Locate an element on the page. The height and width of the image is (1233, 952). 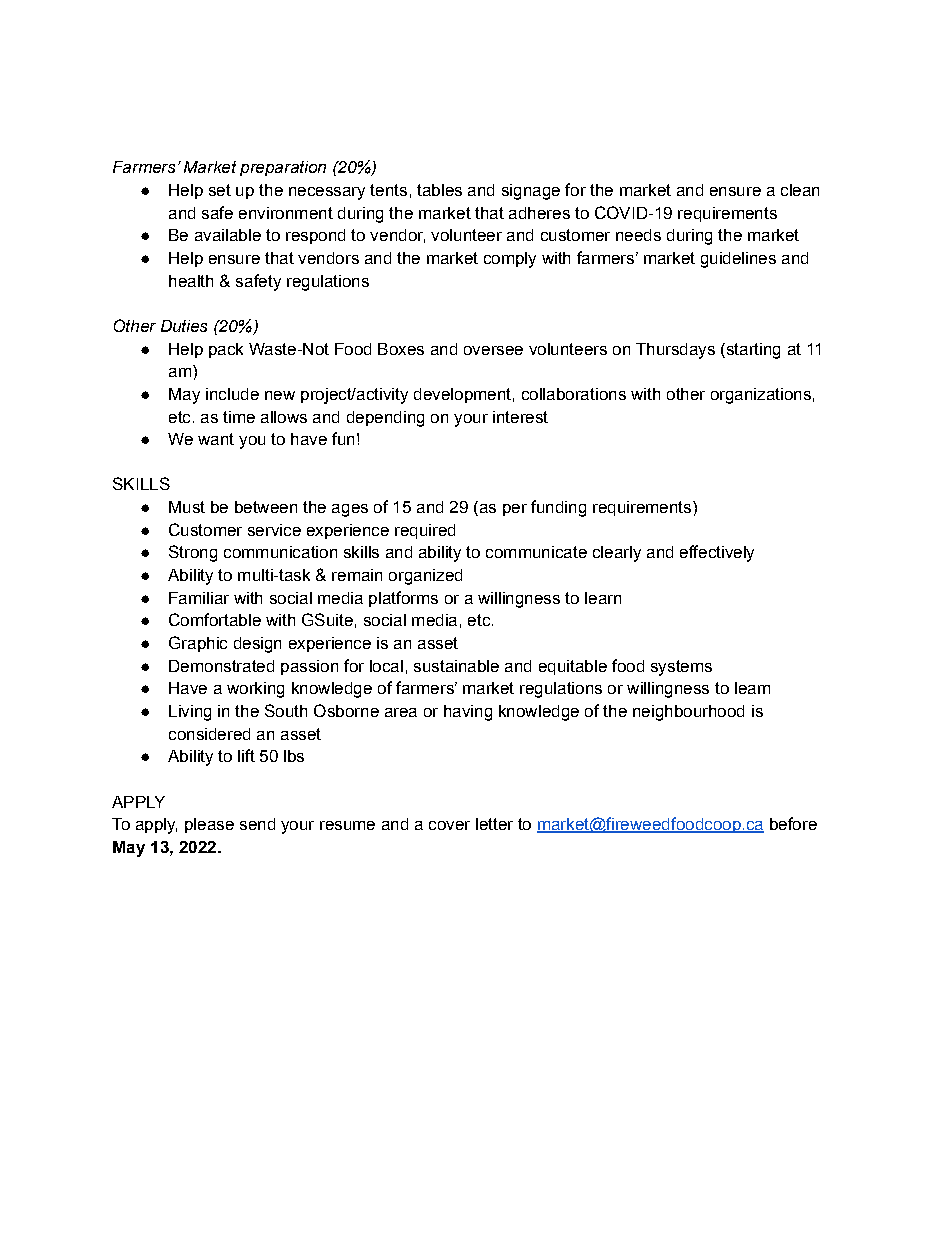
preparation is located at coordinates (283, 168).
